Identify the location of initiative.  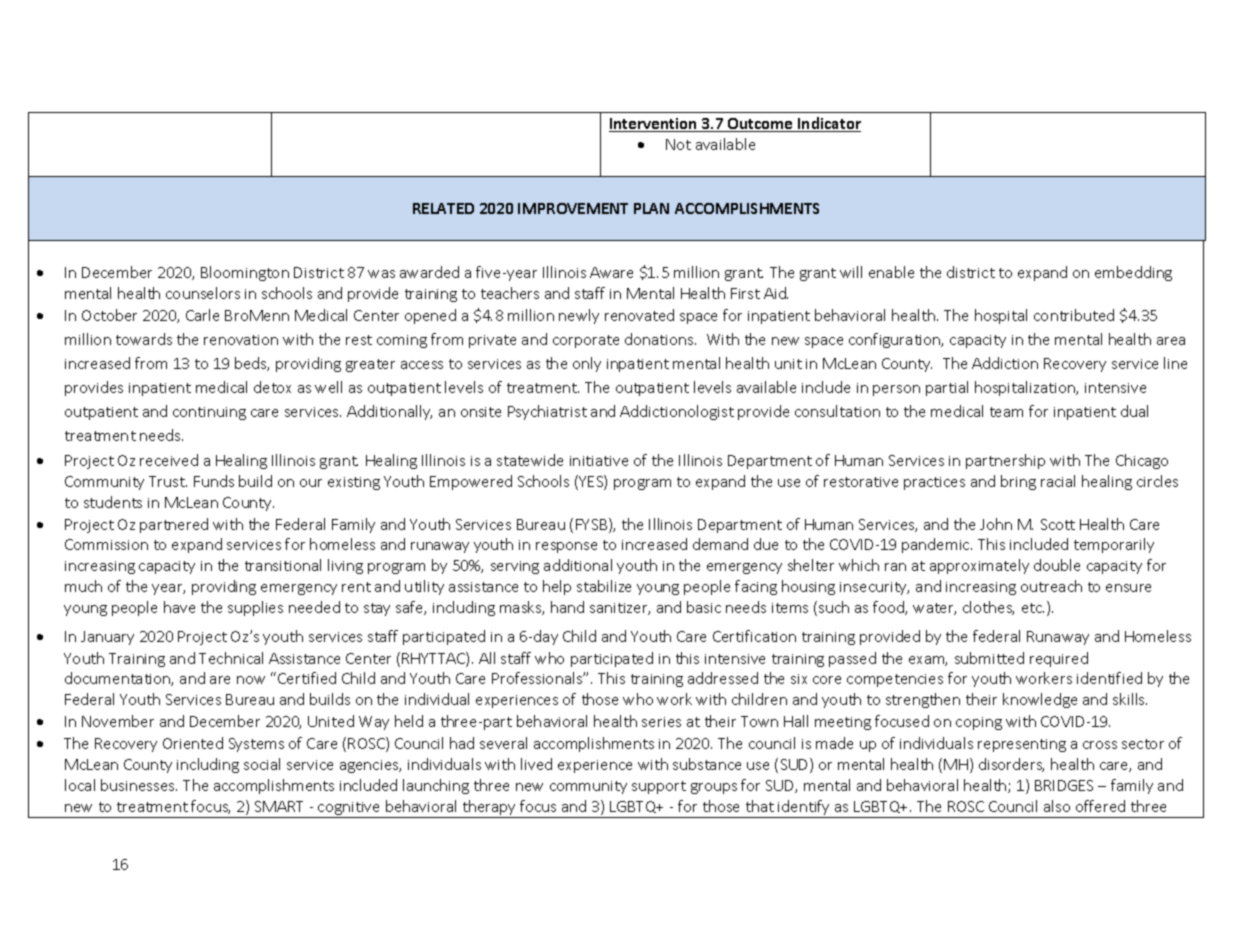
(599, 461).
